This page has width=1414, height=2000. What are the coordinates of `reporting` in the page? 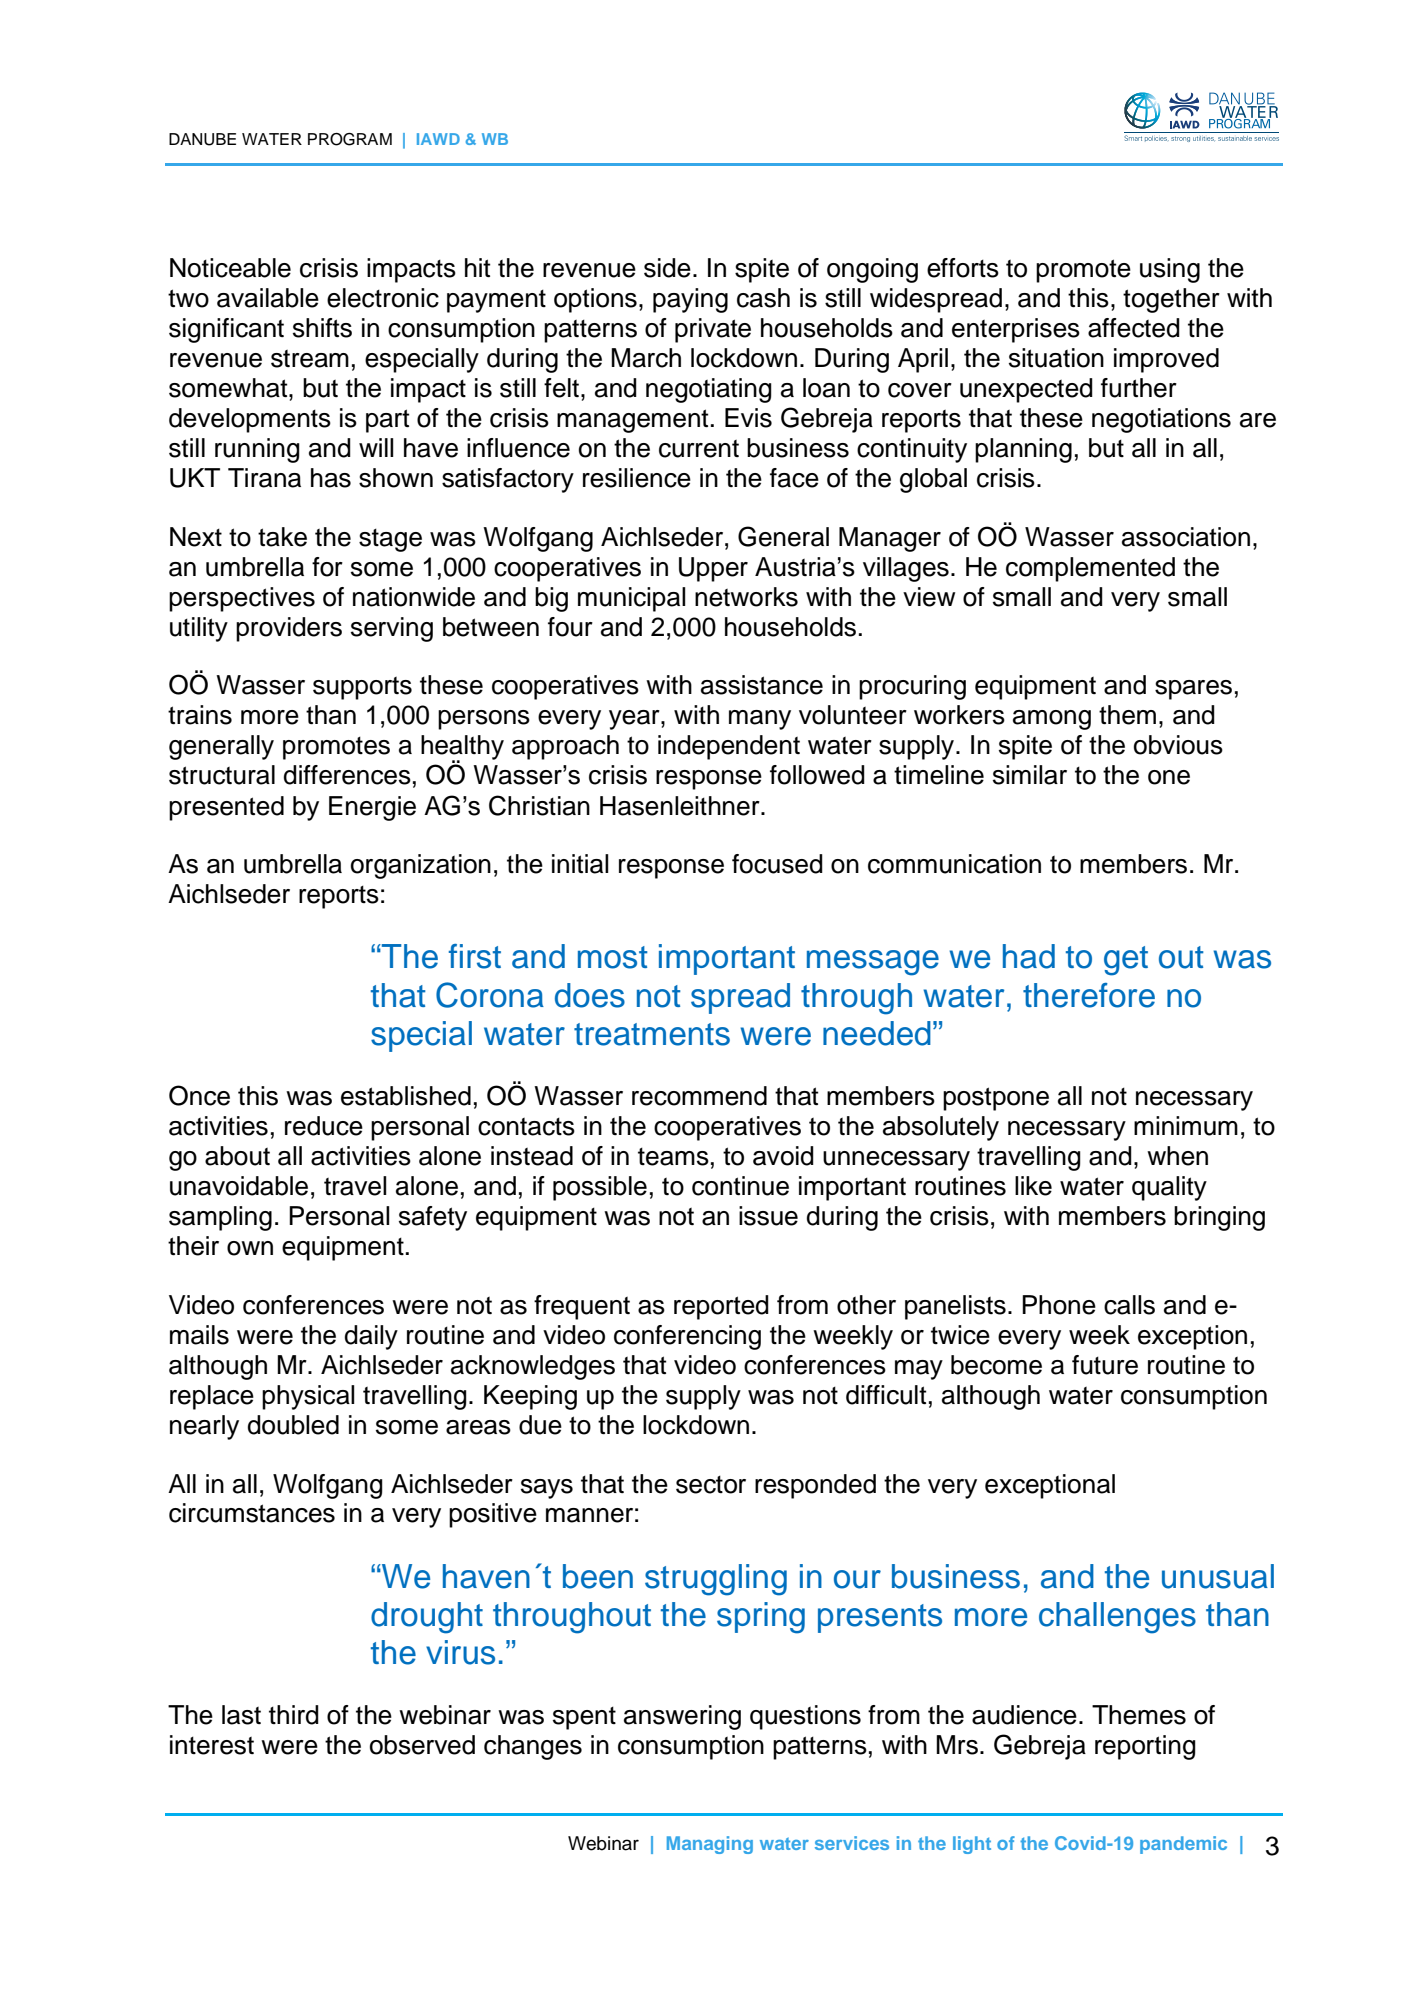 It's located at (1145, 1747).
